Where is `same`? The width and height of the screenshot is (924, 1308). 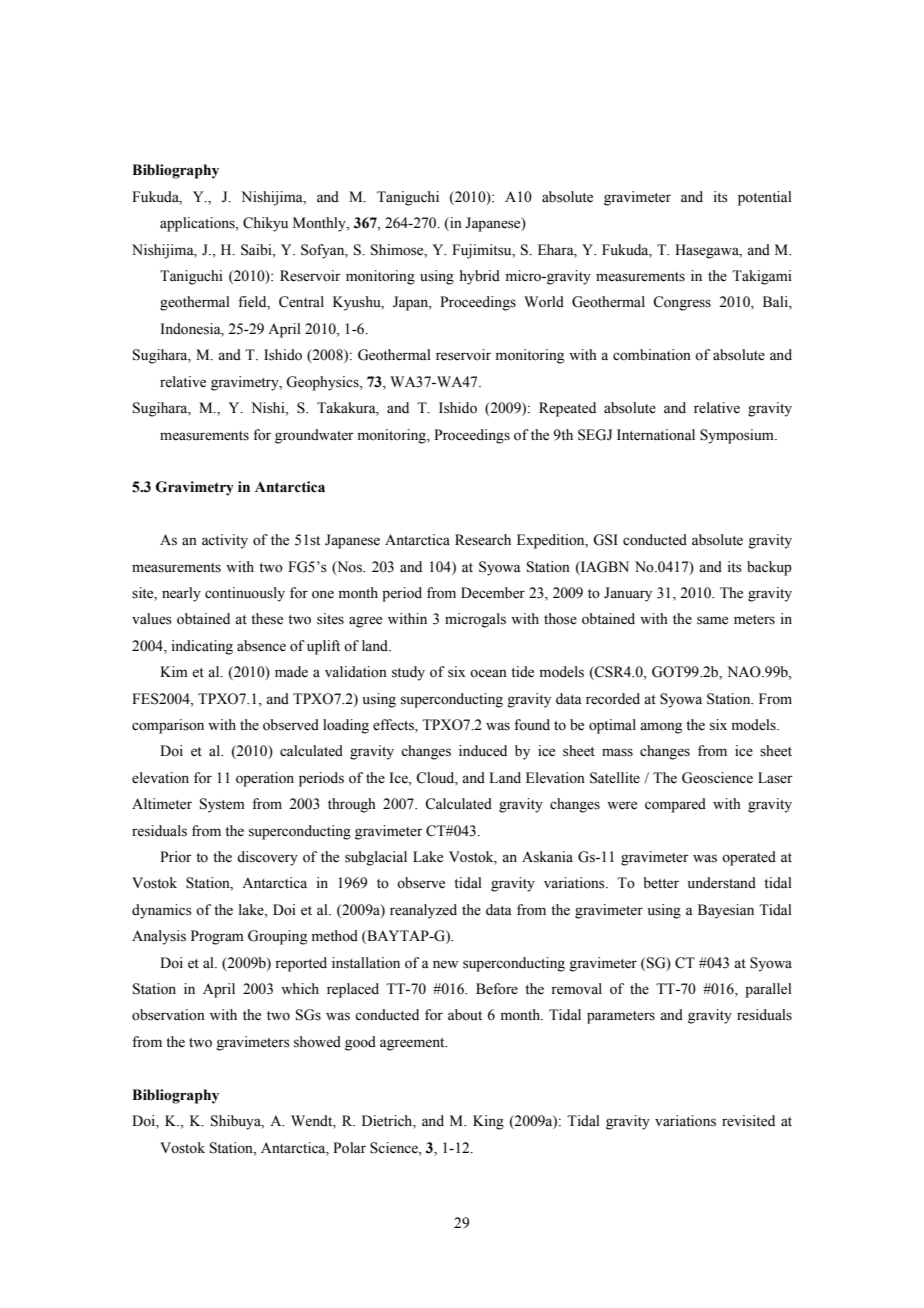
same is located at coordinates (712, 620).
